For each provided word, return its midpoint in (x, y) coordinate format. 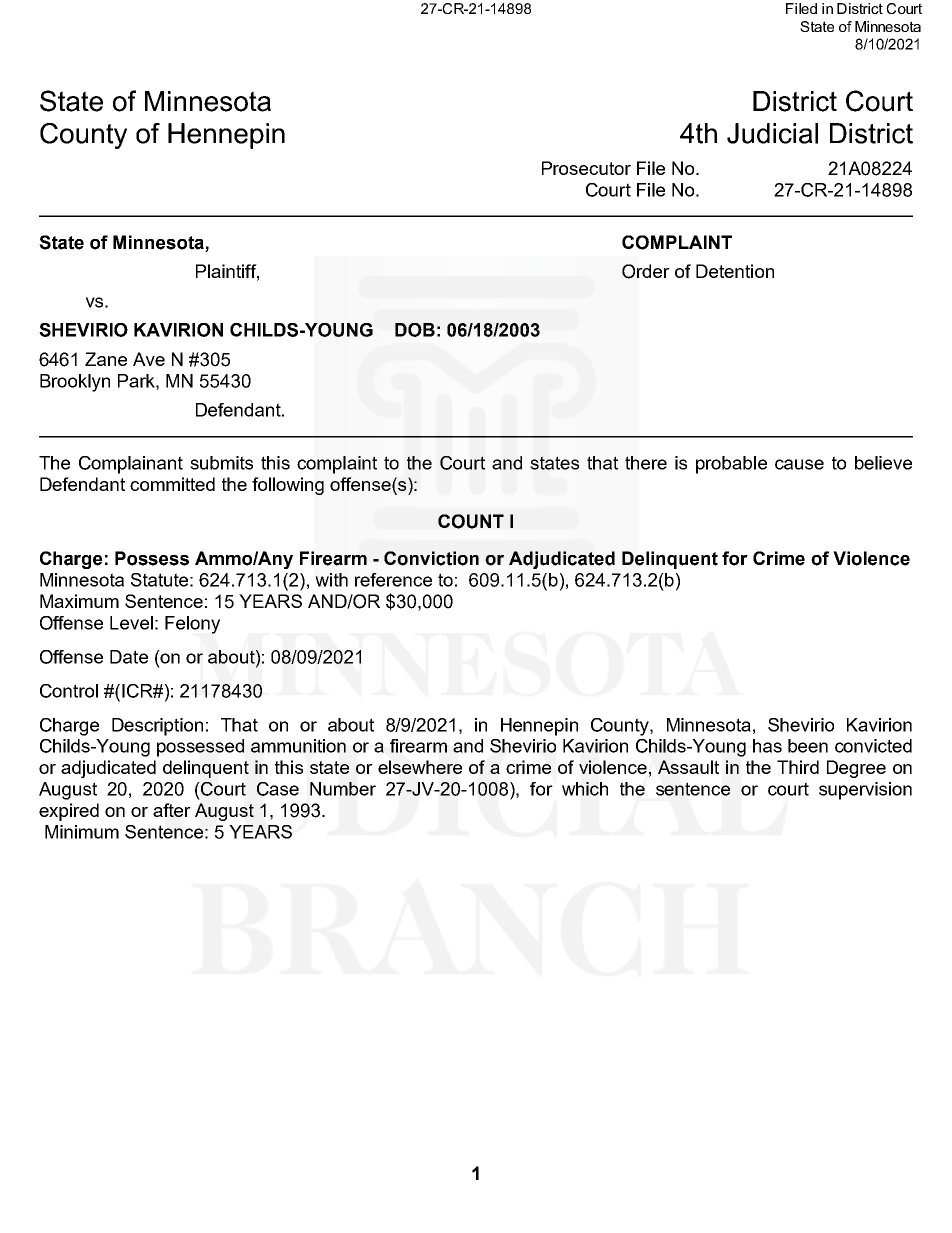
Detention (735, 271)
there (646, 463)
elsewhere (420, 767)
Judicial (772, 133)
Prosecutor (586, 168)
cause (799, 464)
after (172, 810)
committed (172, 484)
